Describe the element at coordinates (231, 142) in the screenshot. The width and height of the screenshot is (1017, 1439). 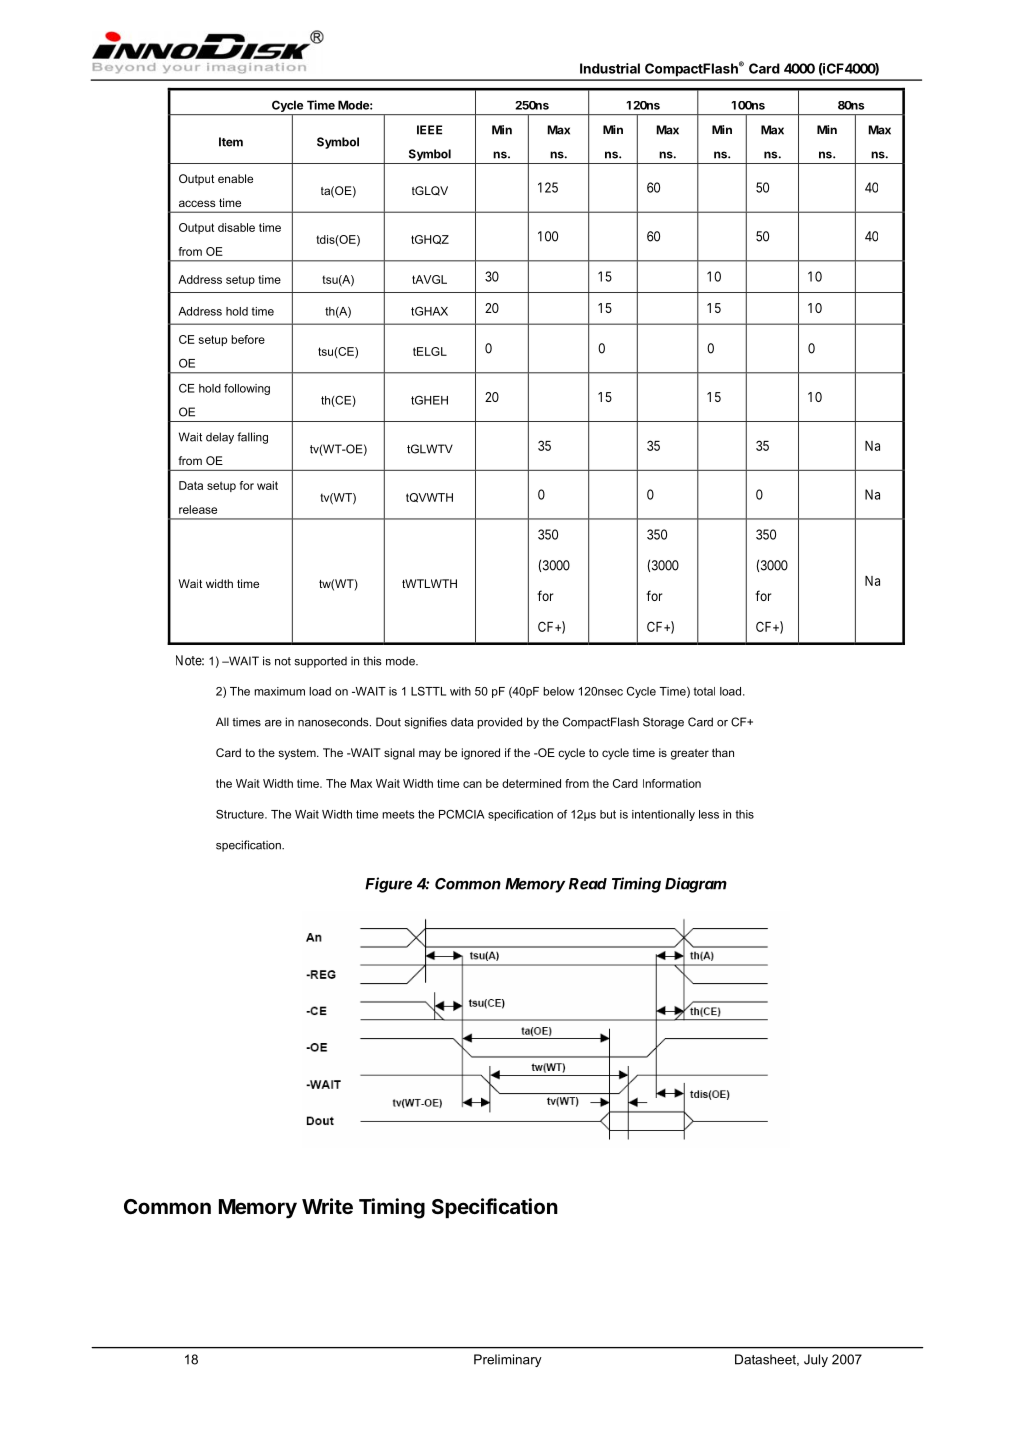
I see `Item` at that location.
